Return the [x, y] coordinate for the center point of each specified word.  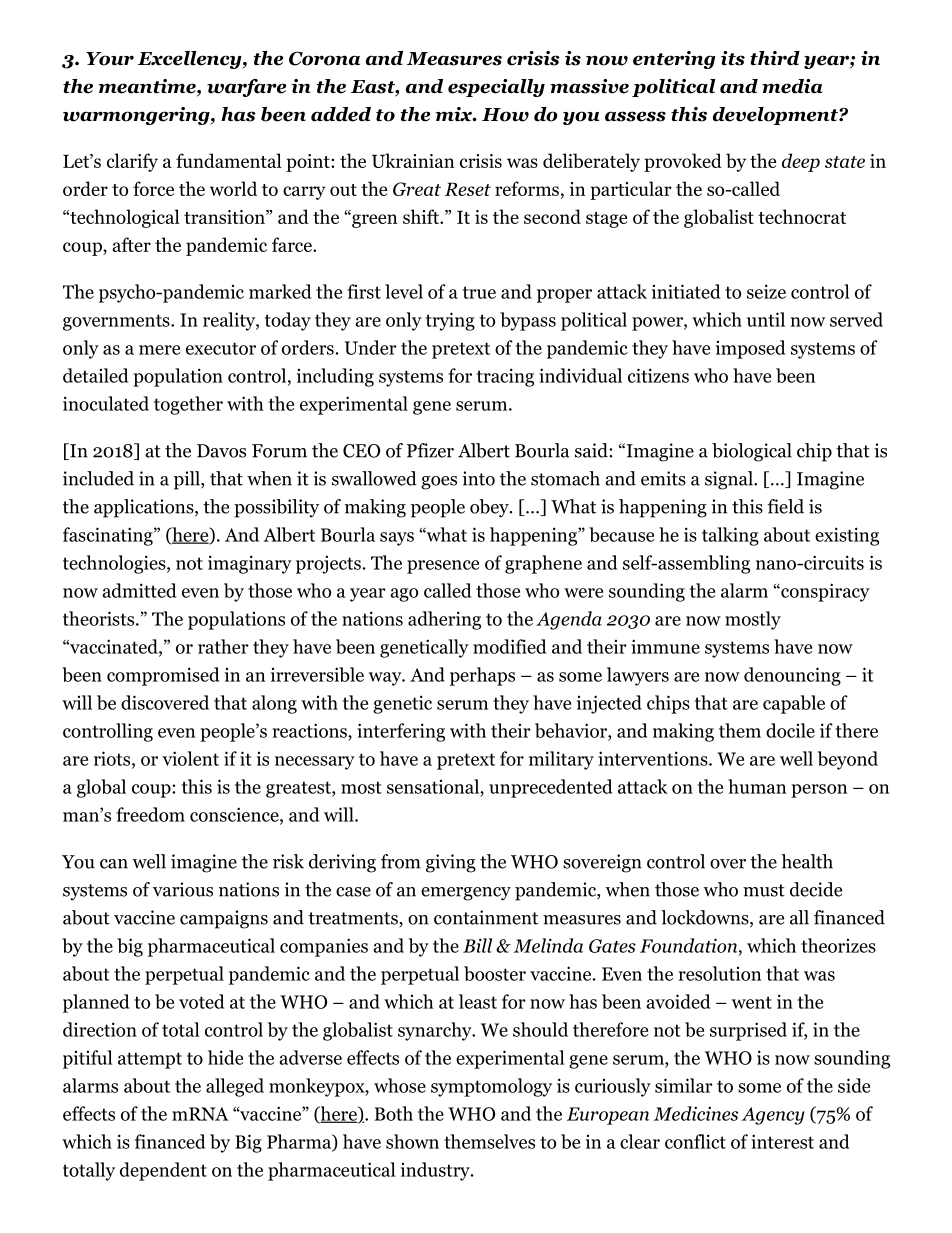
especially [496, 88]
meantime [148, 87]
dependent [163, 1171]
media [792, 86]
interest [782, 1141]
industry [436, 1171]
